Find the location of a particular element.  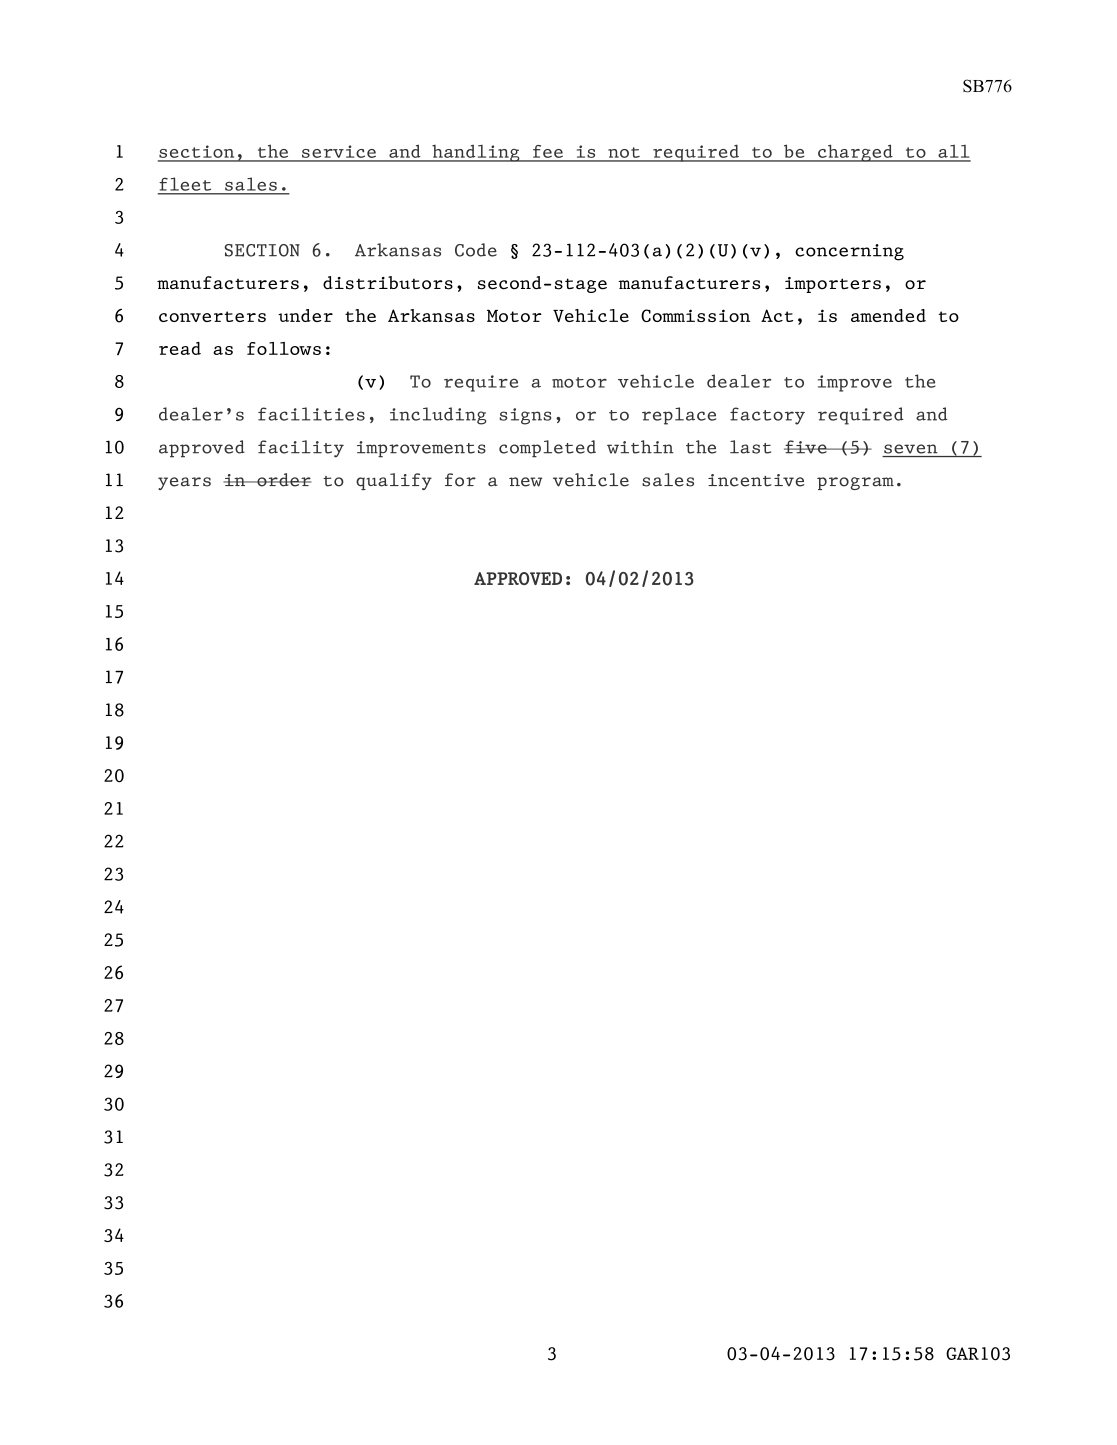

under is located at coordinates (305, 315).
